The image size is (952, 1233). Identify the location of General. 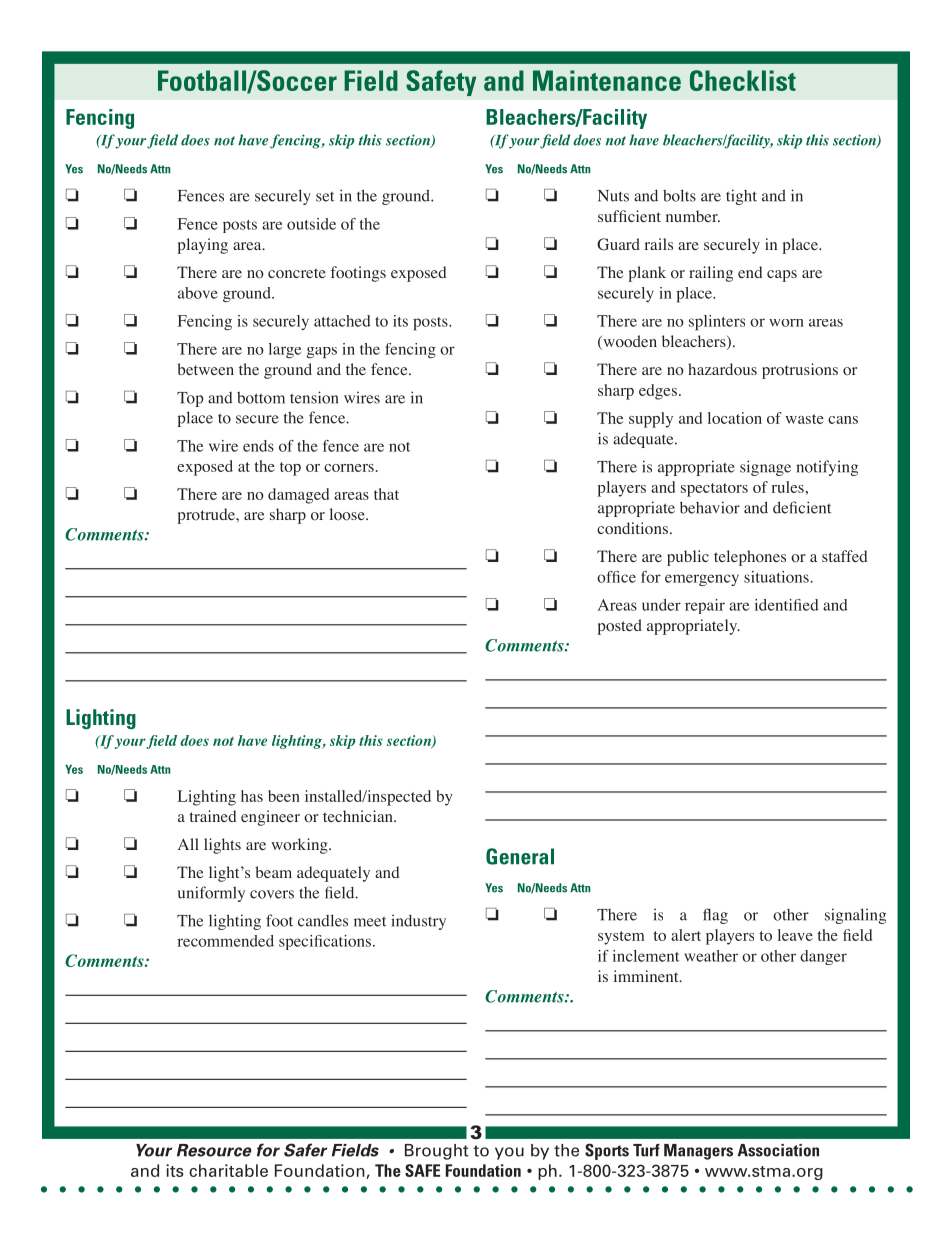
(520, 856).
